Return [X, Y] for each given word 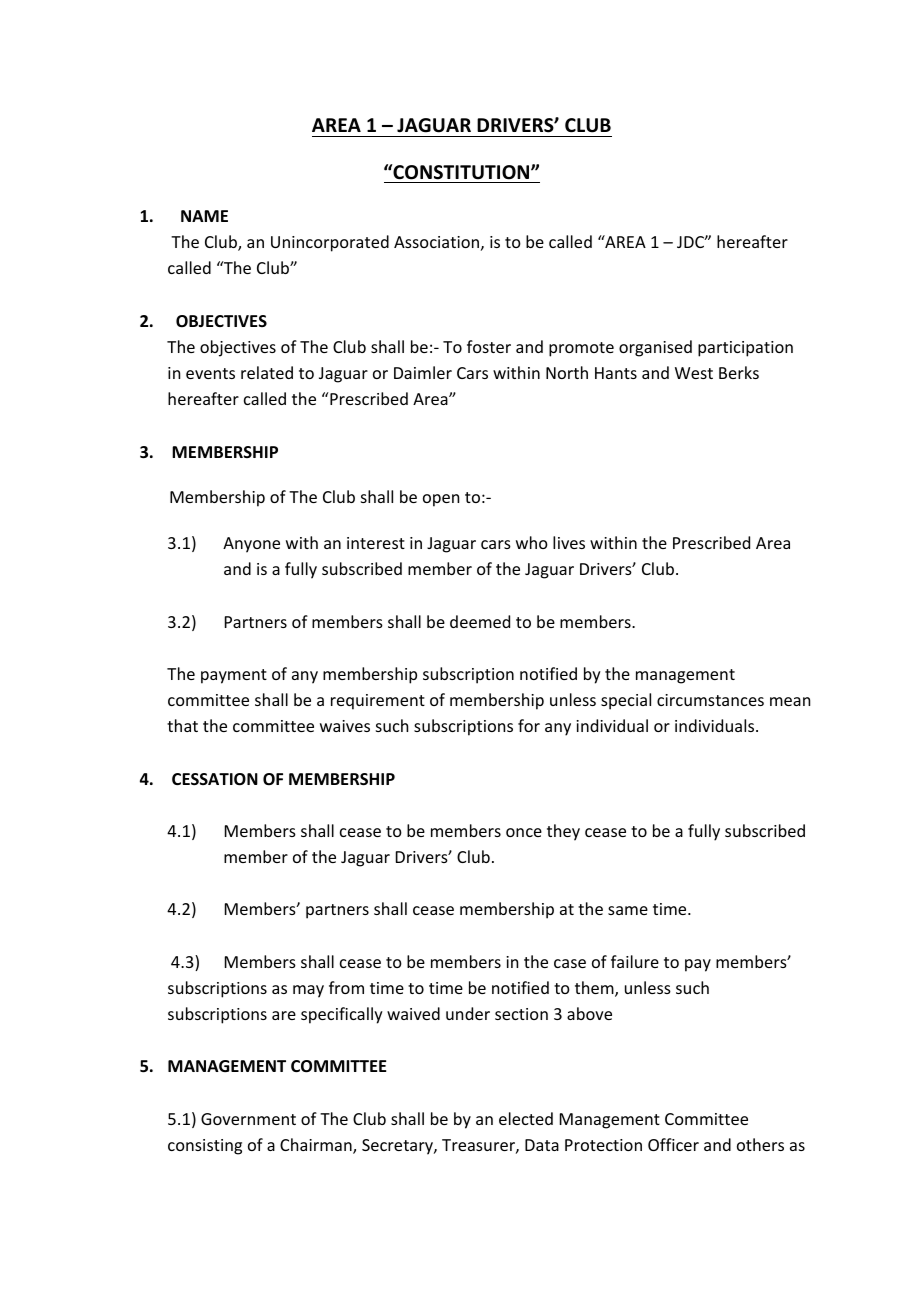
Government [248, 1119]
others [760, 1144]
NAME [204, 216]
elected [526, 1118]
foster [489, 346]
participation [745, 349]
